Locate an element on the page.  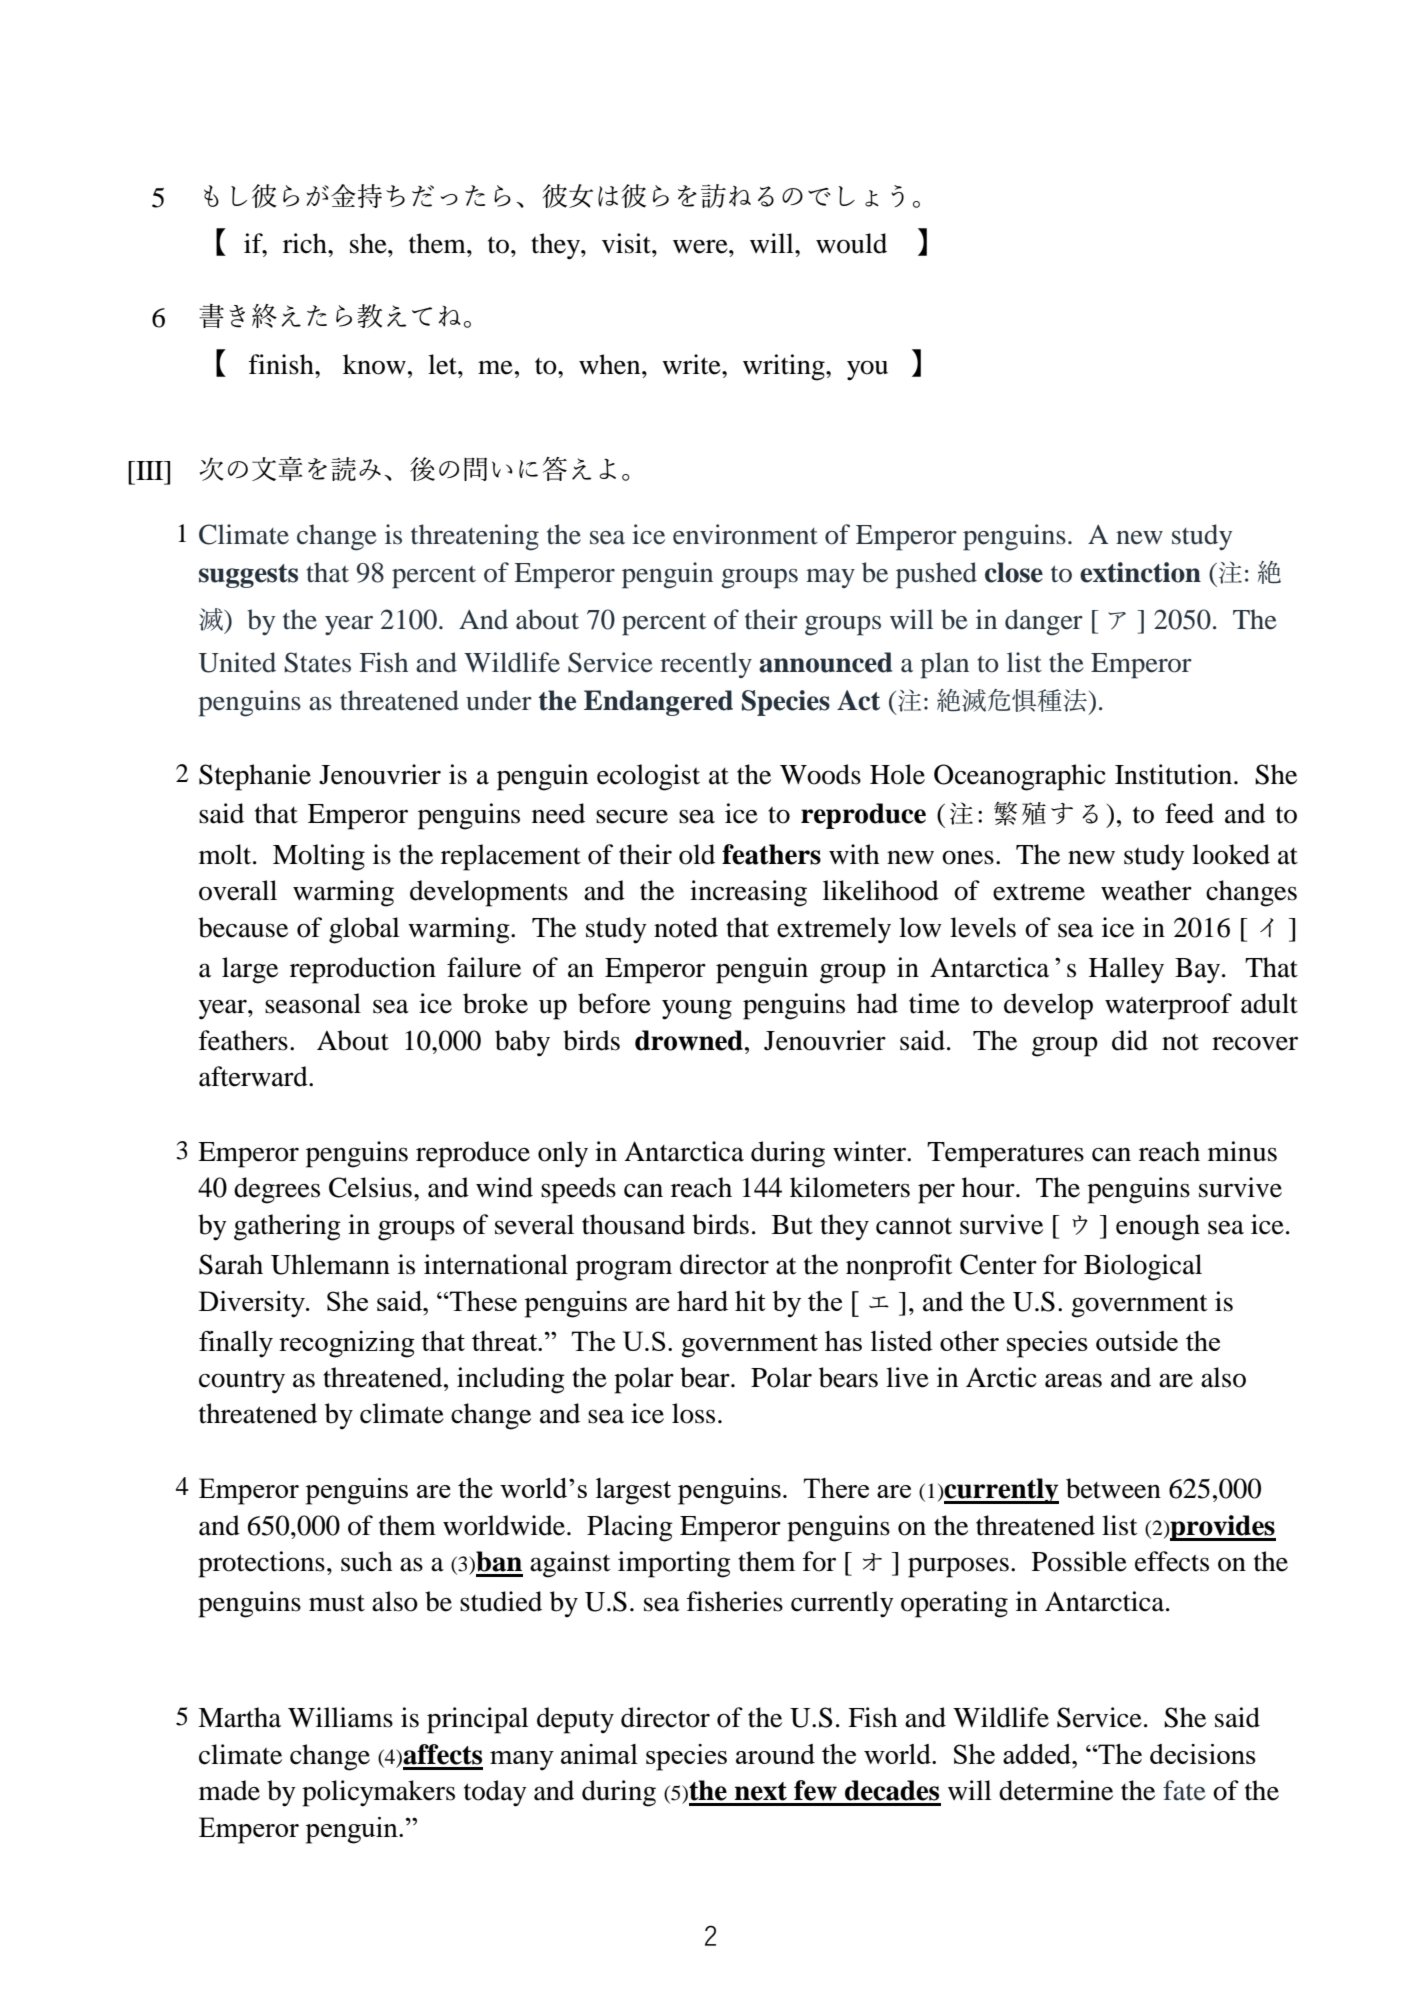
rich is located at coordinates (306, 243).
